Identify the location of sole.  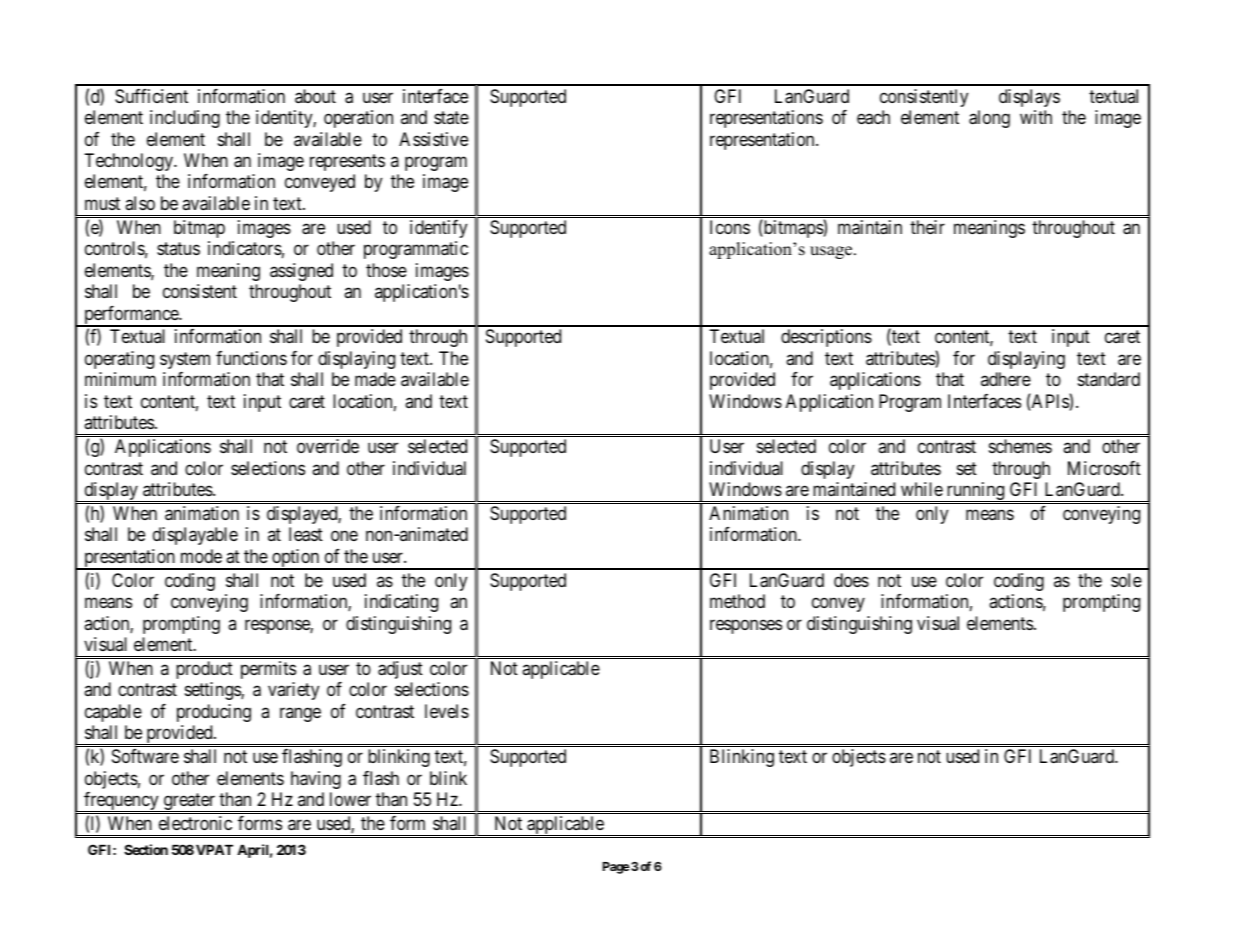
(1126, 580).
